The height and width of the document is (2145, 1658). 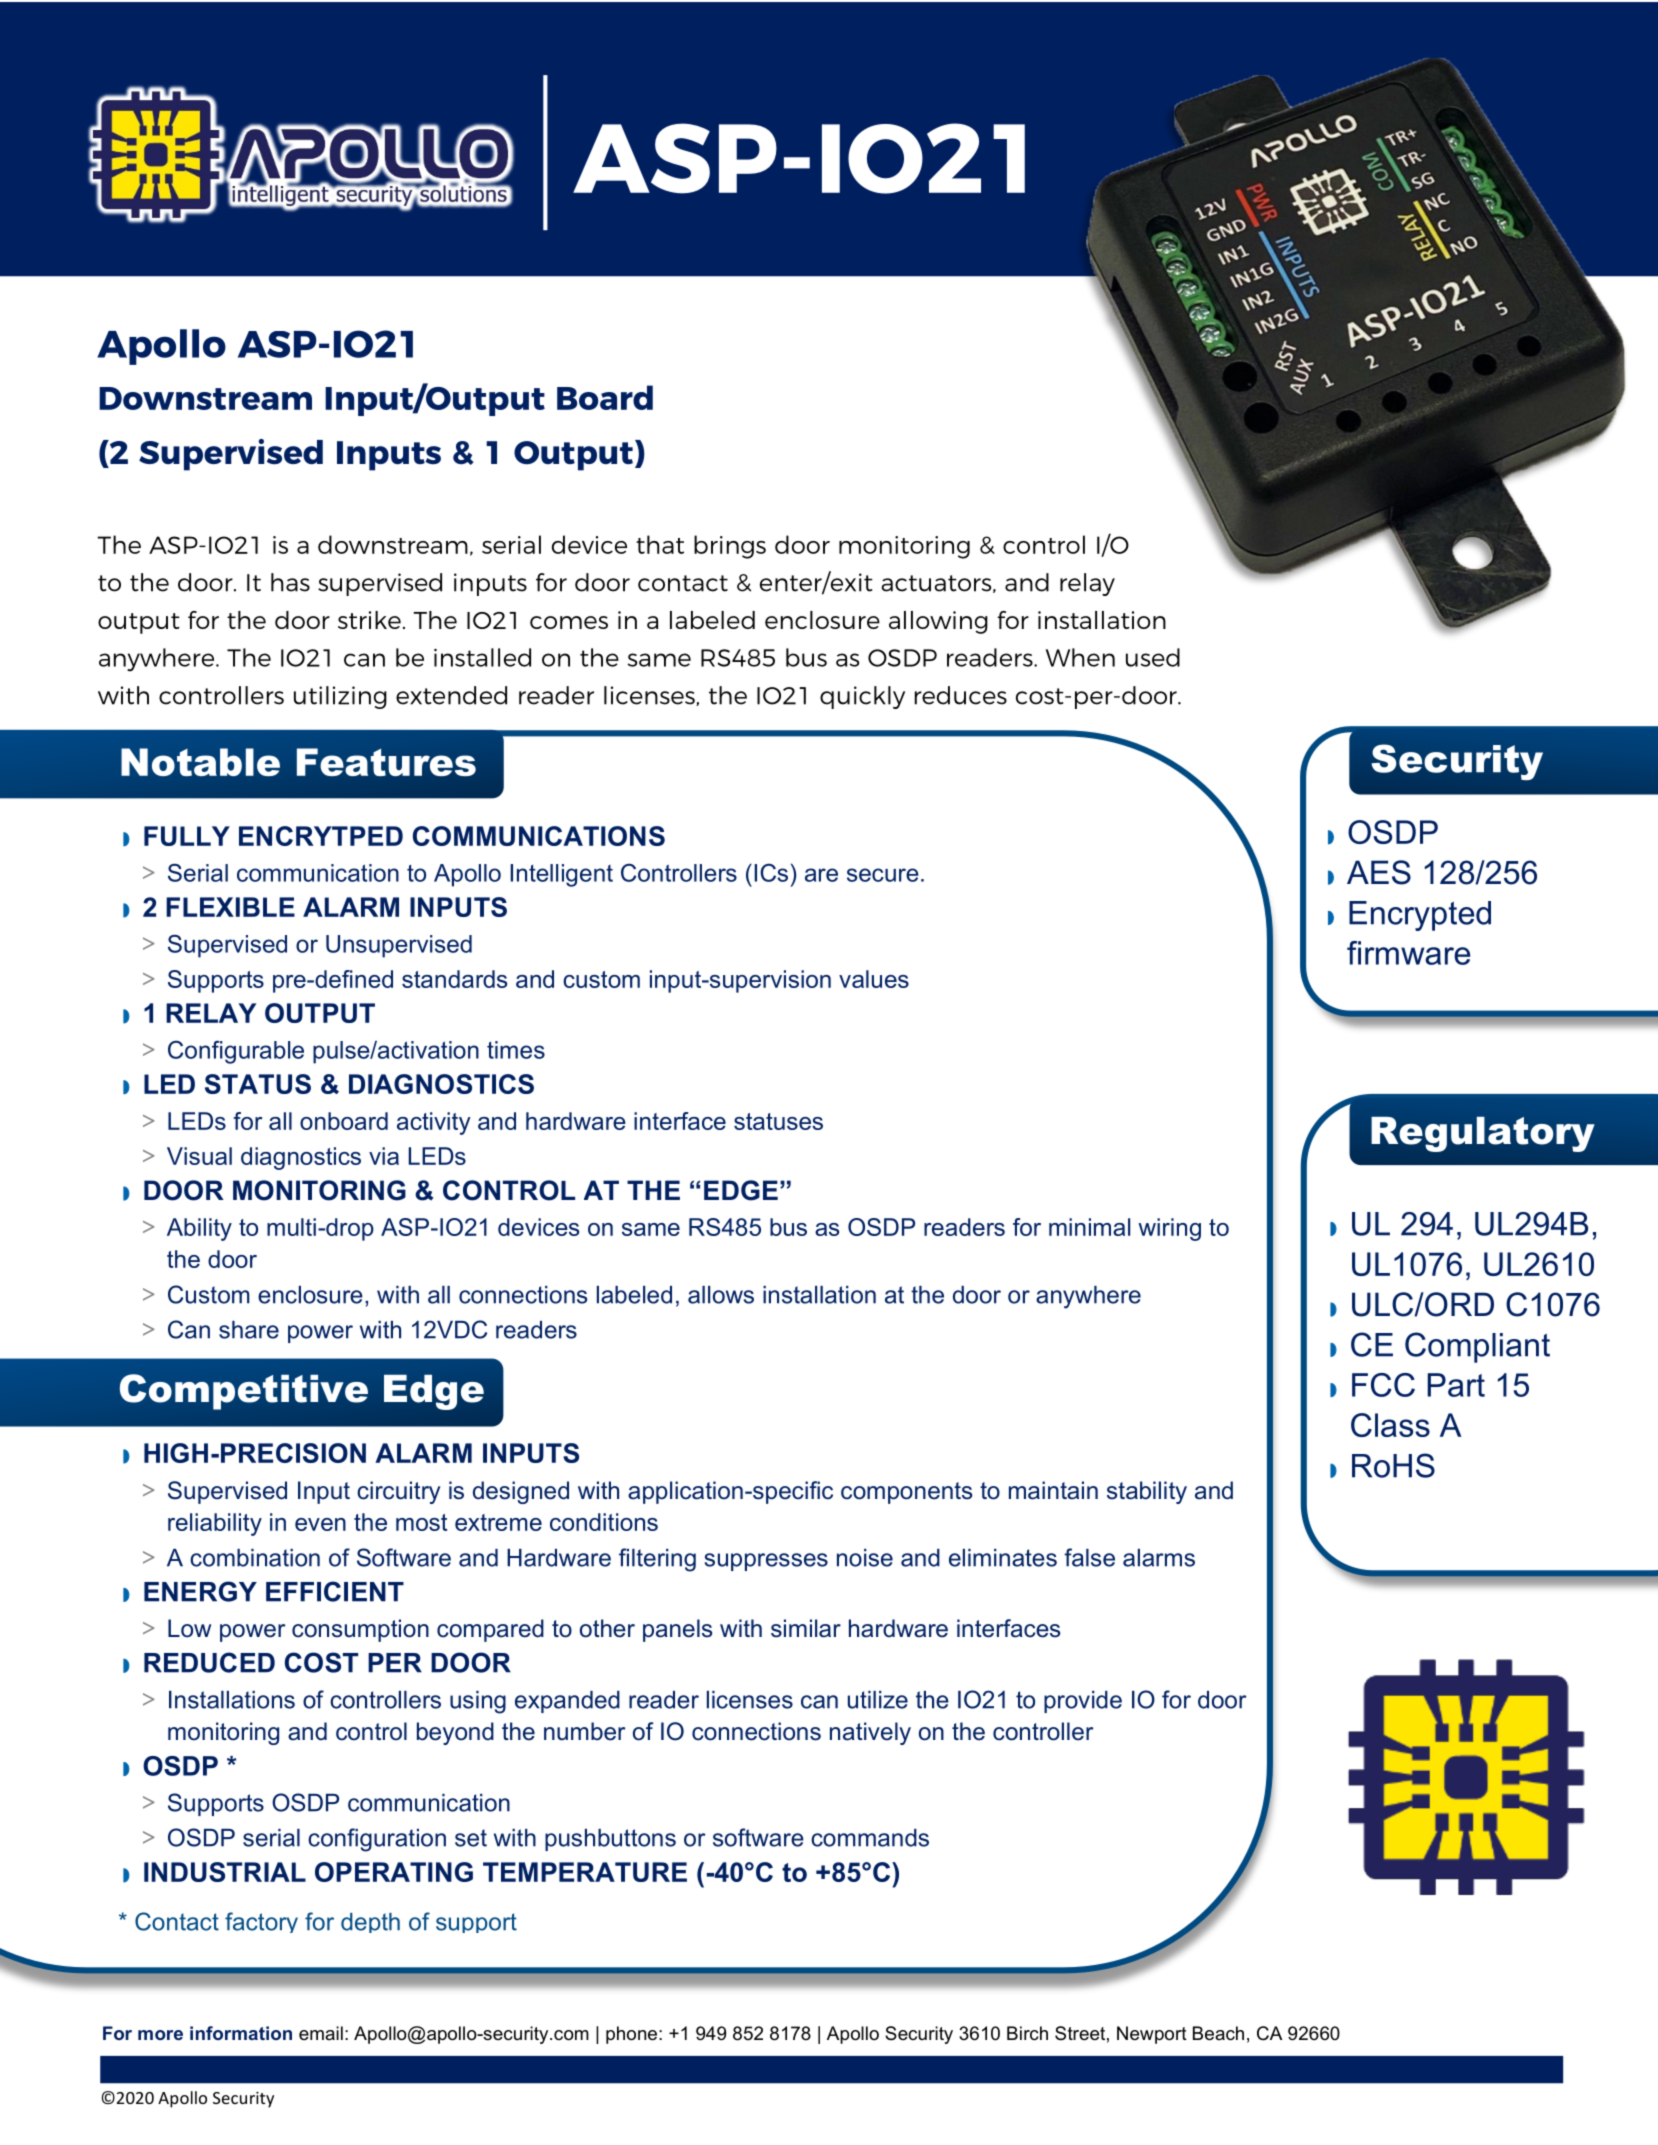 I want to click on brings, so click(x=730, y=547).
